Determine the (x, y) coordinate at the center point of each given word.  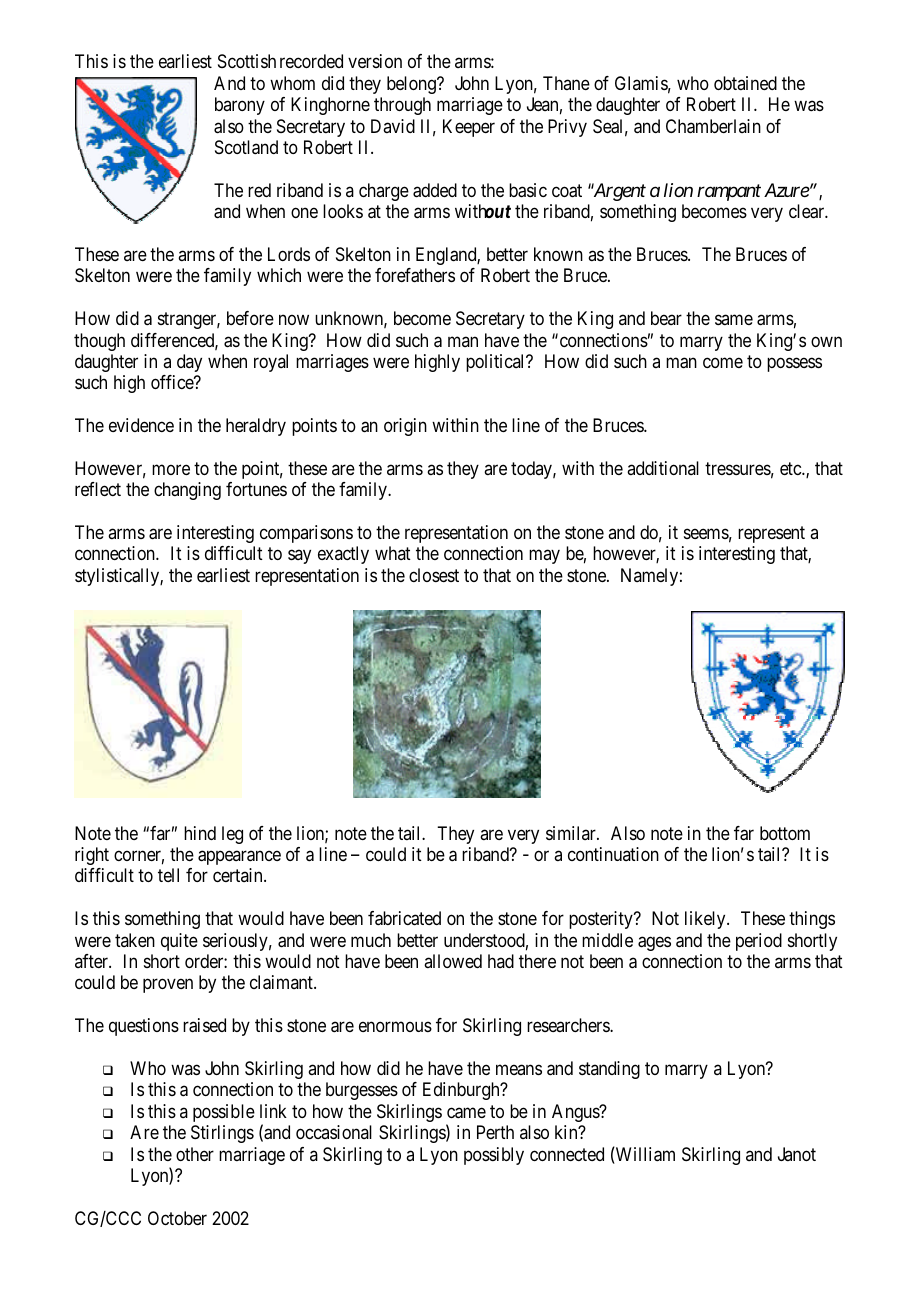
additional (663, 468)
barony (240, 106)
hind (200, 833)
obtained (745, 83)
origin (405, 427)
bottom (785, 833)
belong (412, 85)
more (171, 470)
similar (572, 833)
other (195, 1154)
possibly (494, 1156)
